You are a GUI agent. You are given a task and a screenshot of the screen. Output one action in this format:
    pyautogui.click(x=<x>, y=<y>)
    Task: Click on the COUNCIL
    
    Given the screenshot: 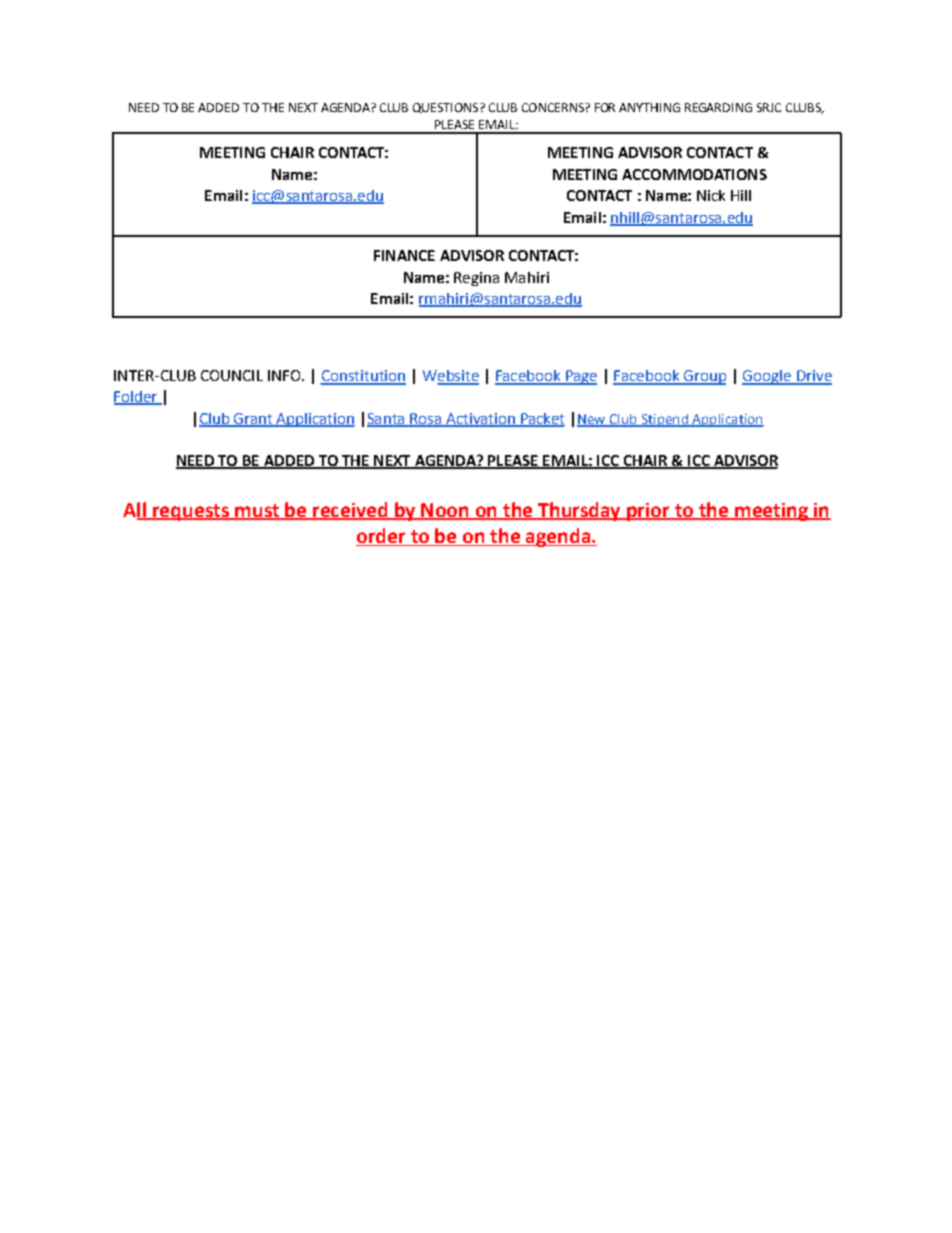 What is the action you would take?
    pyautogui.click(x=232, y=375)
